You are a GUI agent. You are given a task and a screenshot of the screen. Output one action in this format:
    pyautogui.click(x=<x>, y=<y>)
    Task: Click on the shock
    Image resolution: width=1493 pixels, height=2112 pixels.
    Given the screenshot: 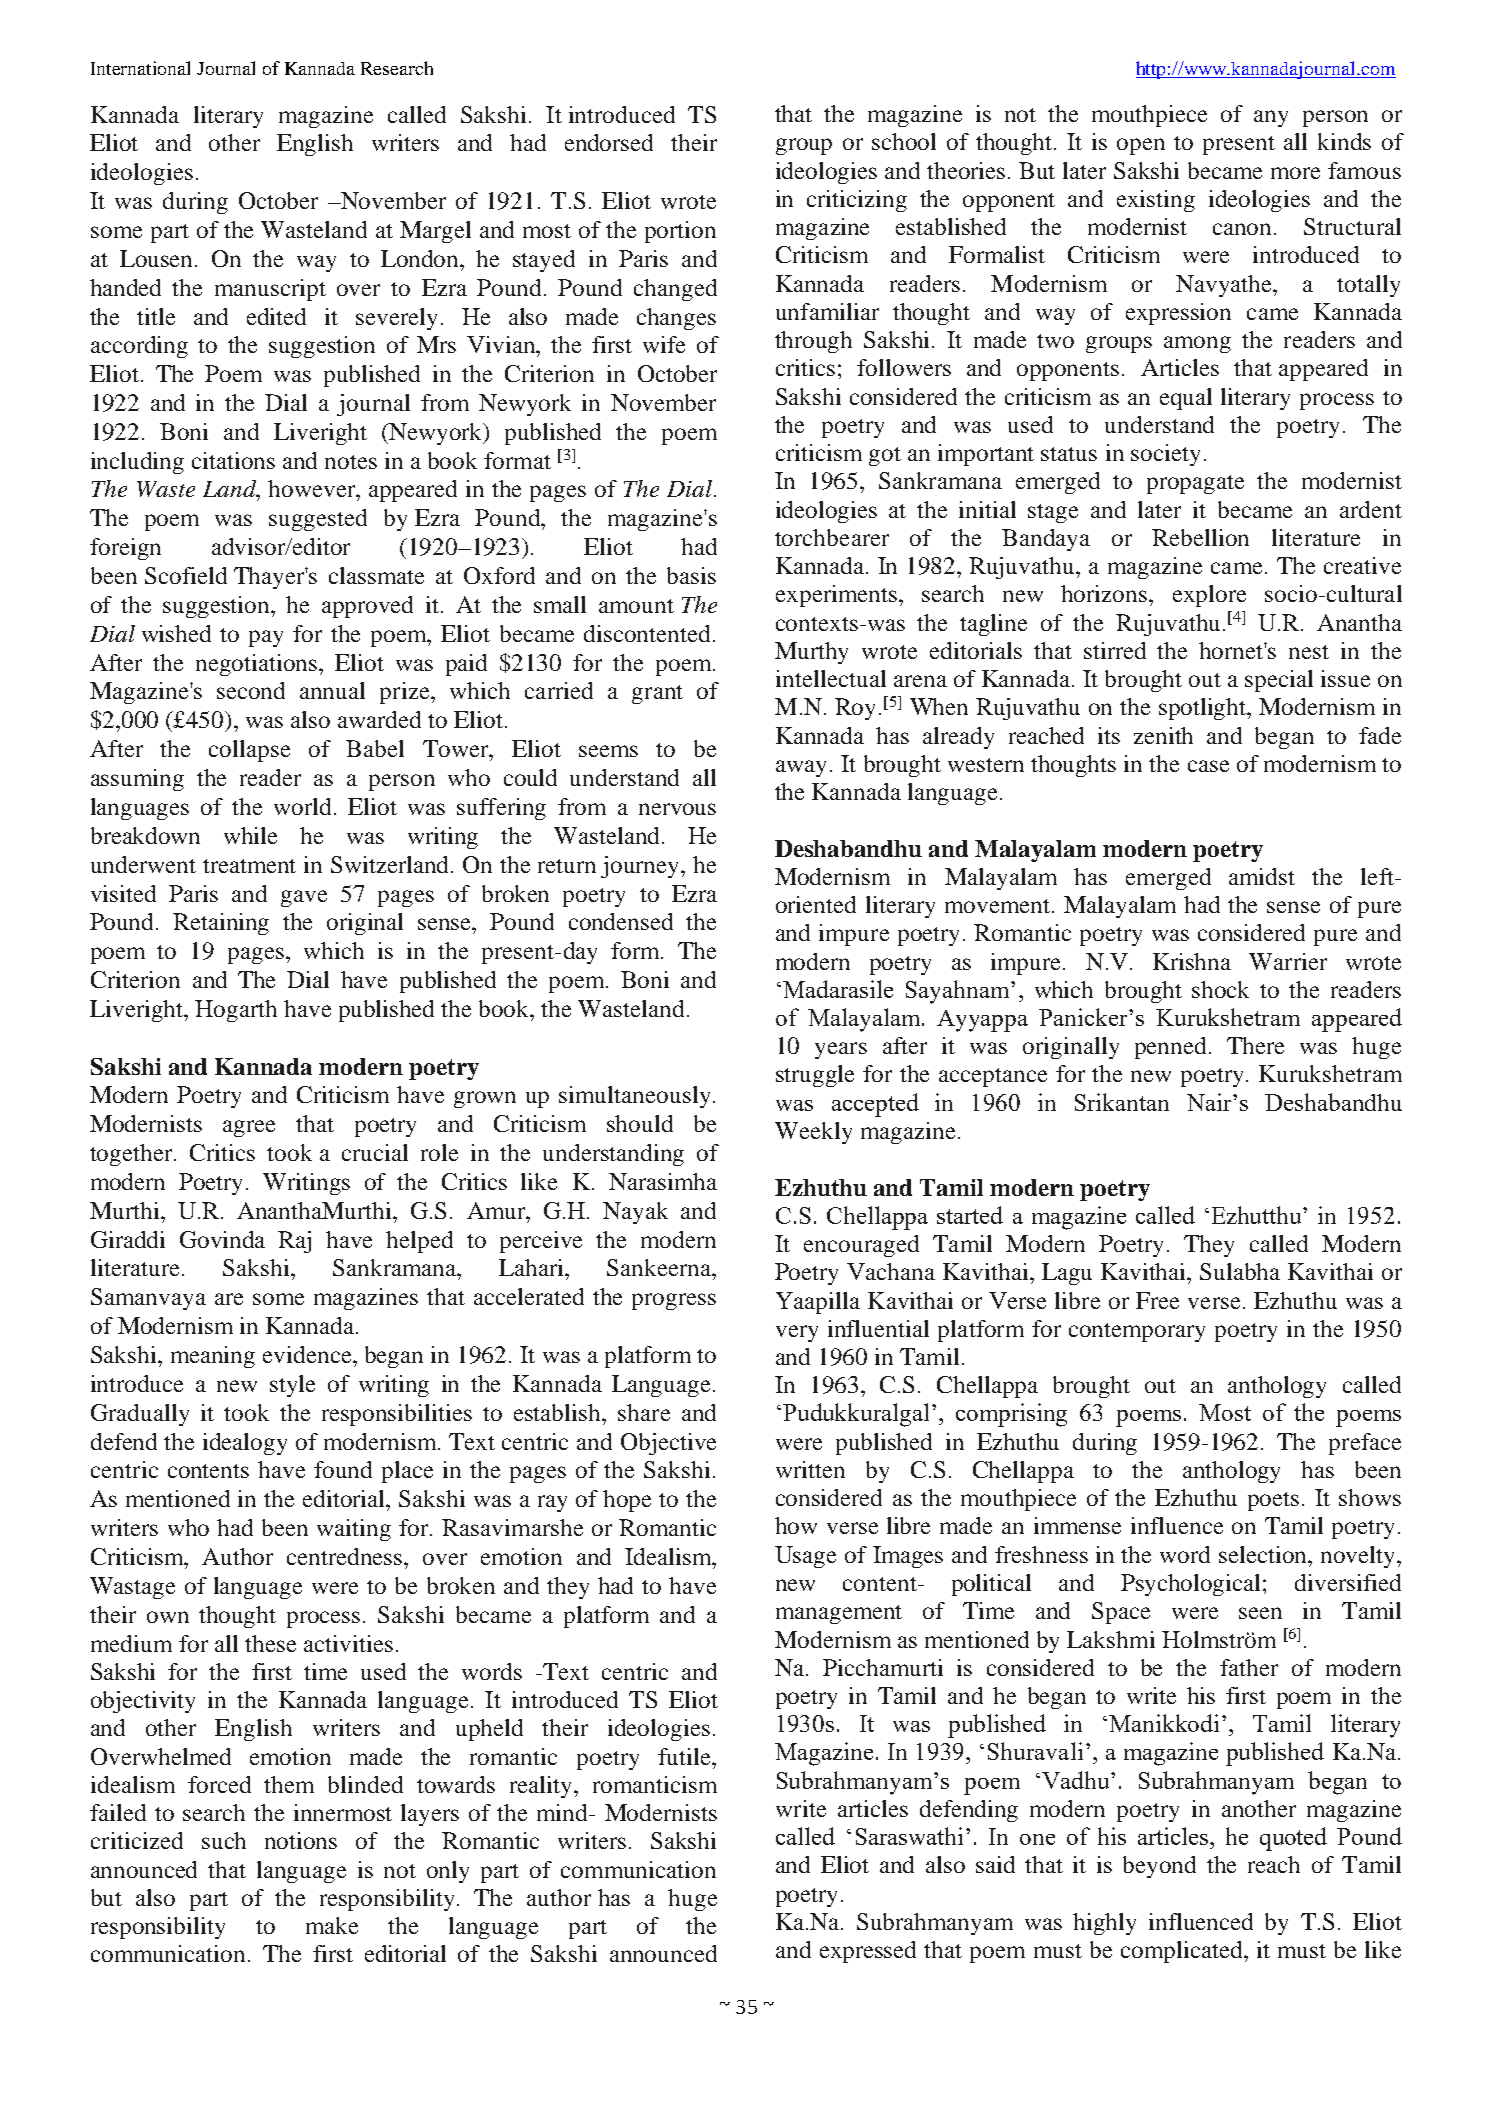 What is the action you would take?
    pyautogui.click(x=1220, y=989)
